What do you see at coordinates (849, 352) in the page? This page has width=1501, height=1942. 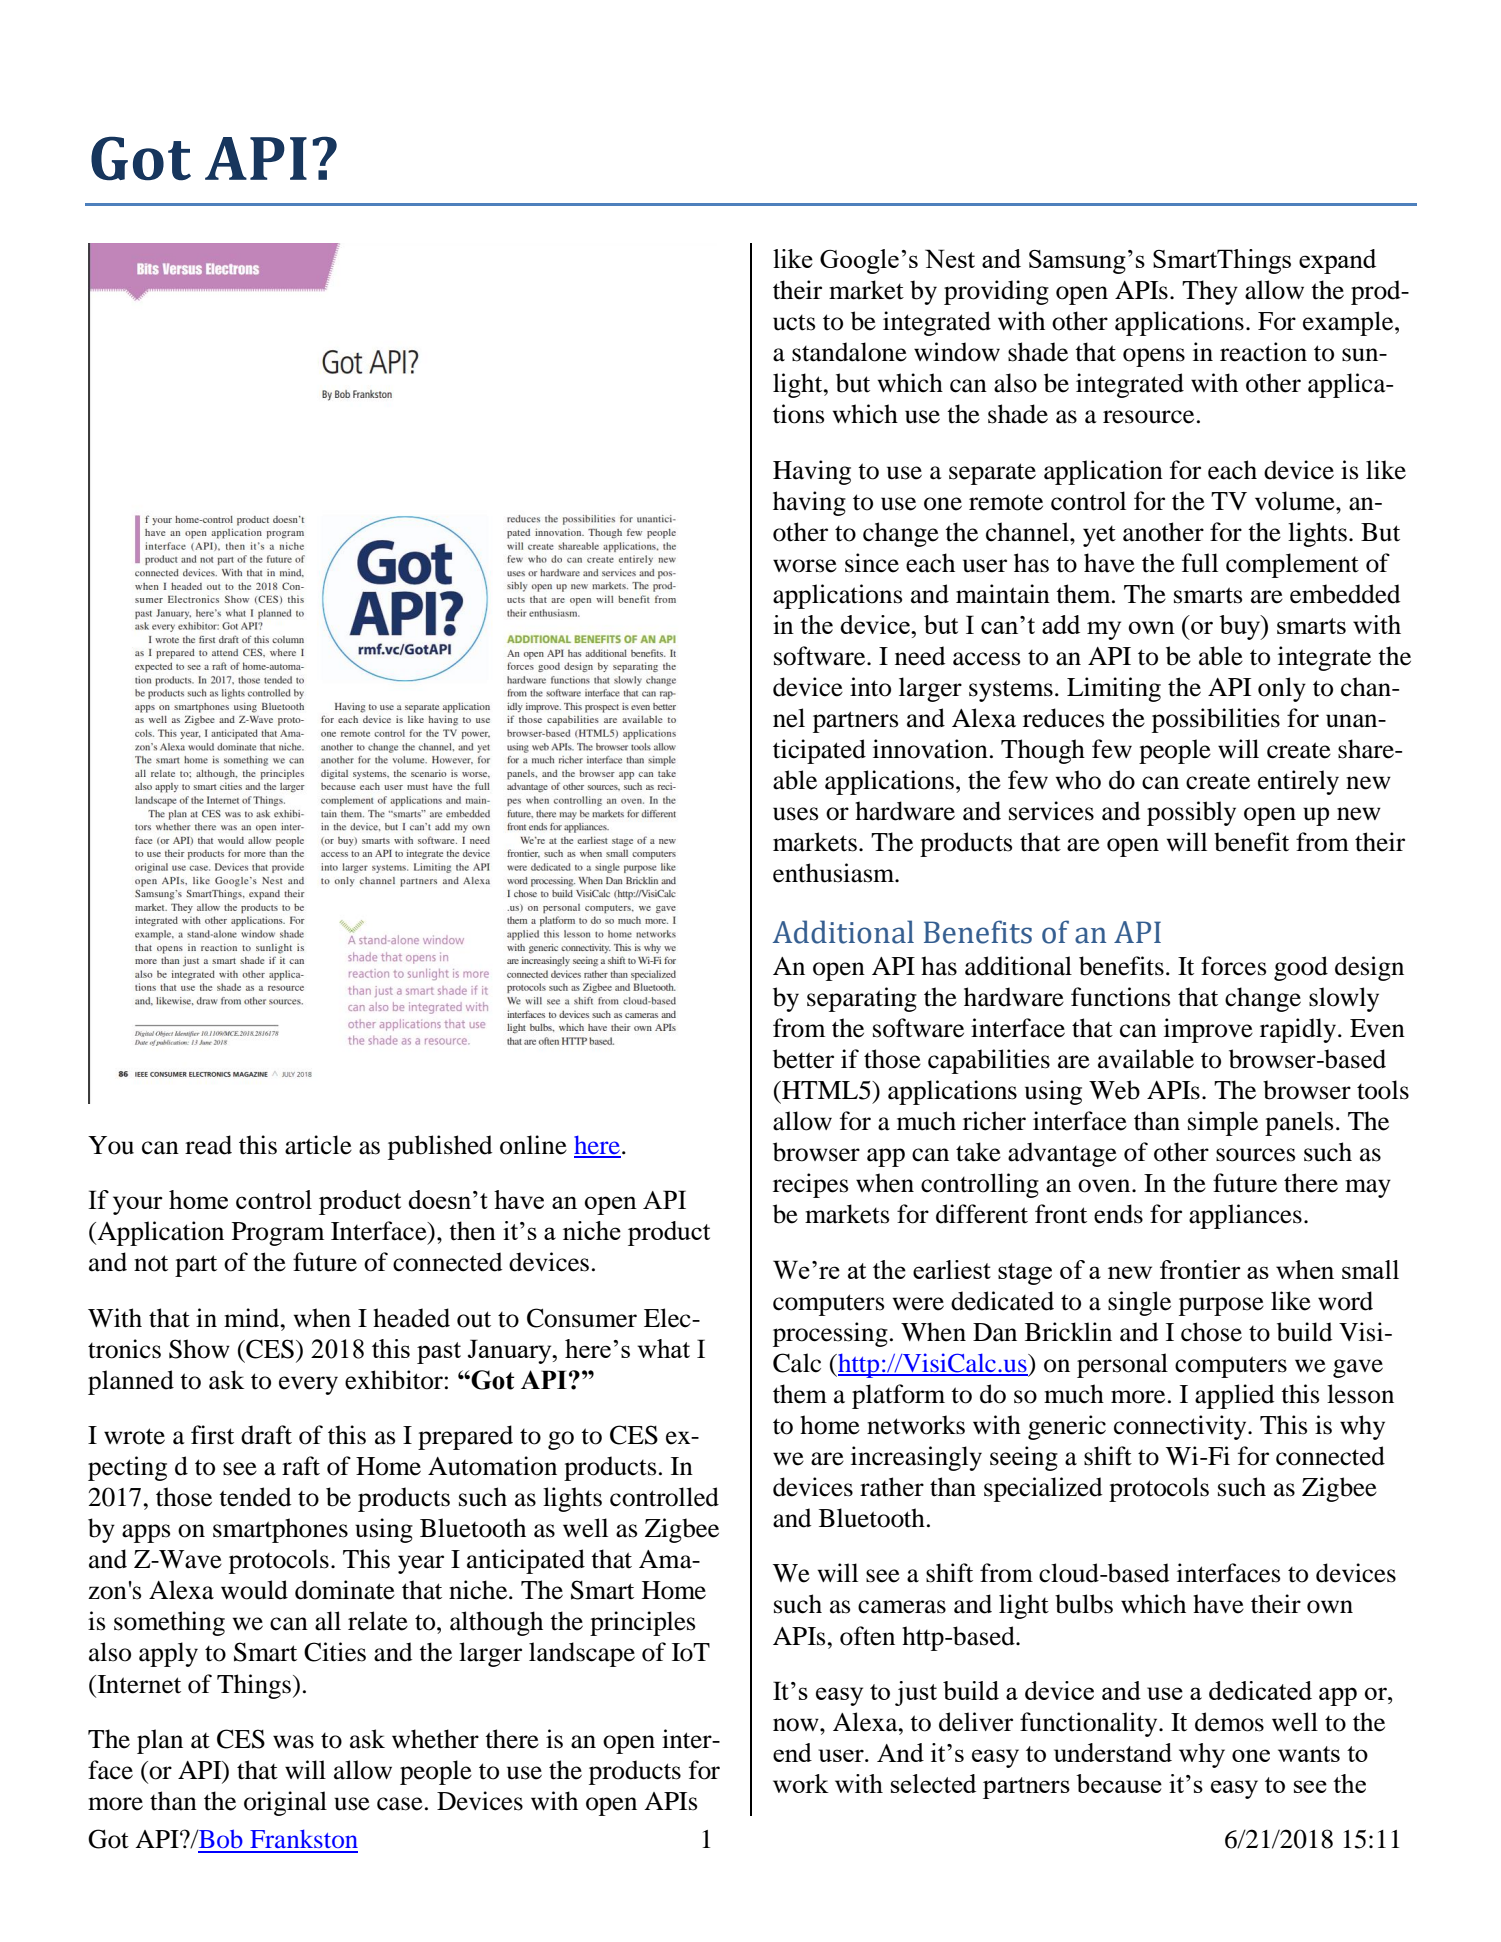 I see `standalone` at bounding box center [849, 352].
